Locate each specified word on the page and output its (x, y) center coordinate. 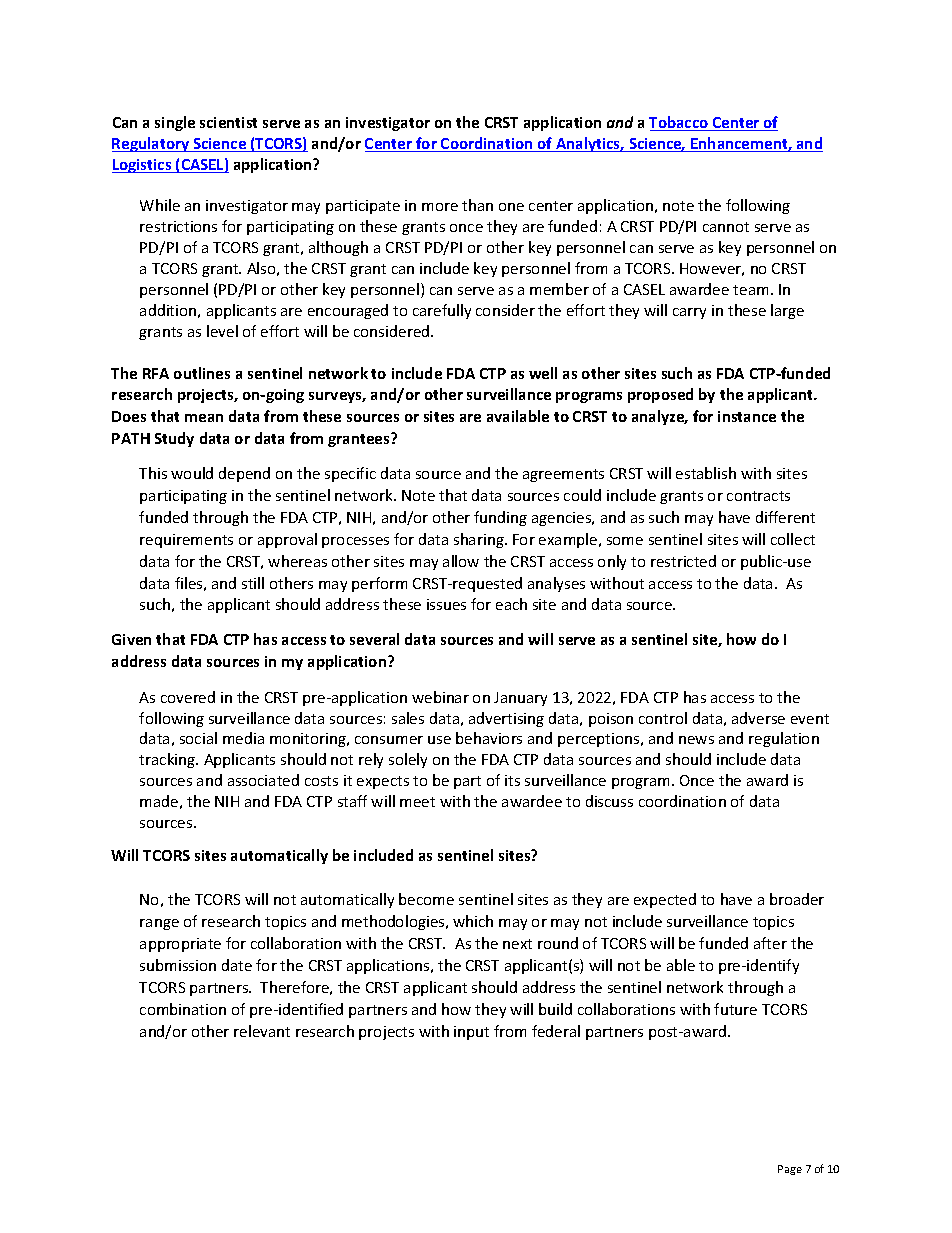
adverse (758, 718)
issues (446, 604)
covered (188, 697)
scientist (228, 122)
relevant (262, 1031)
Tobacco (680, 123)
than (477, 205)
